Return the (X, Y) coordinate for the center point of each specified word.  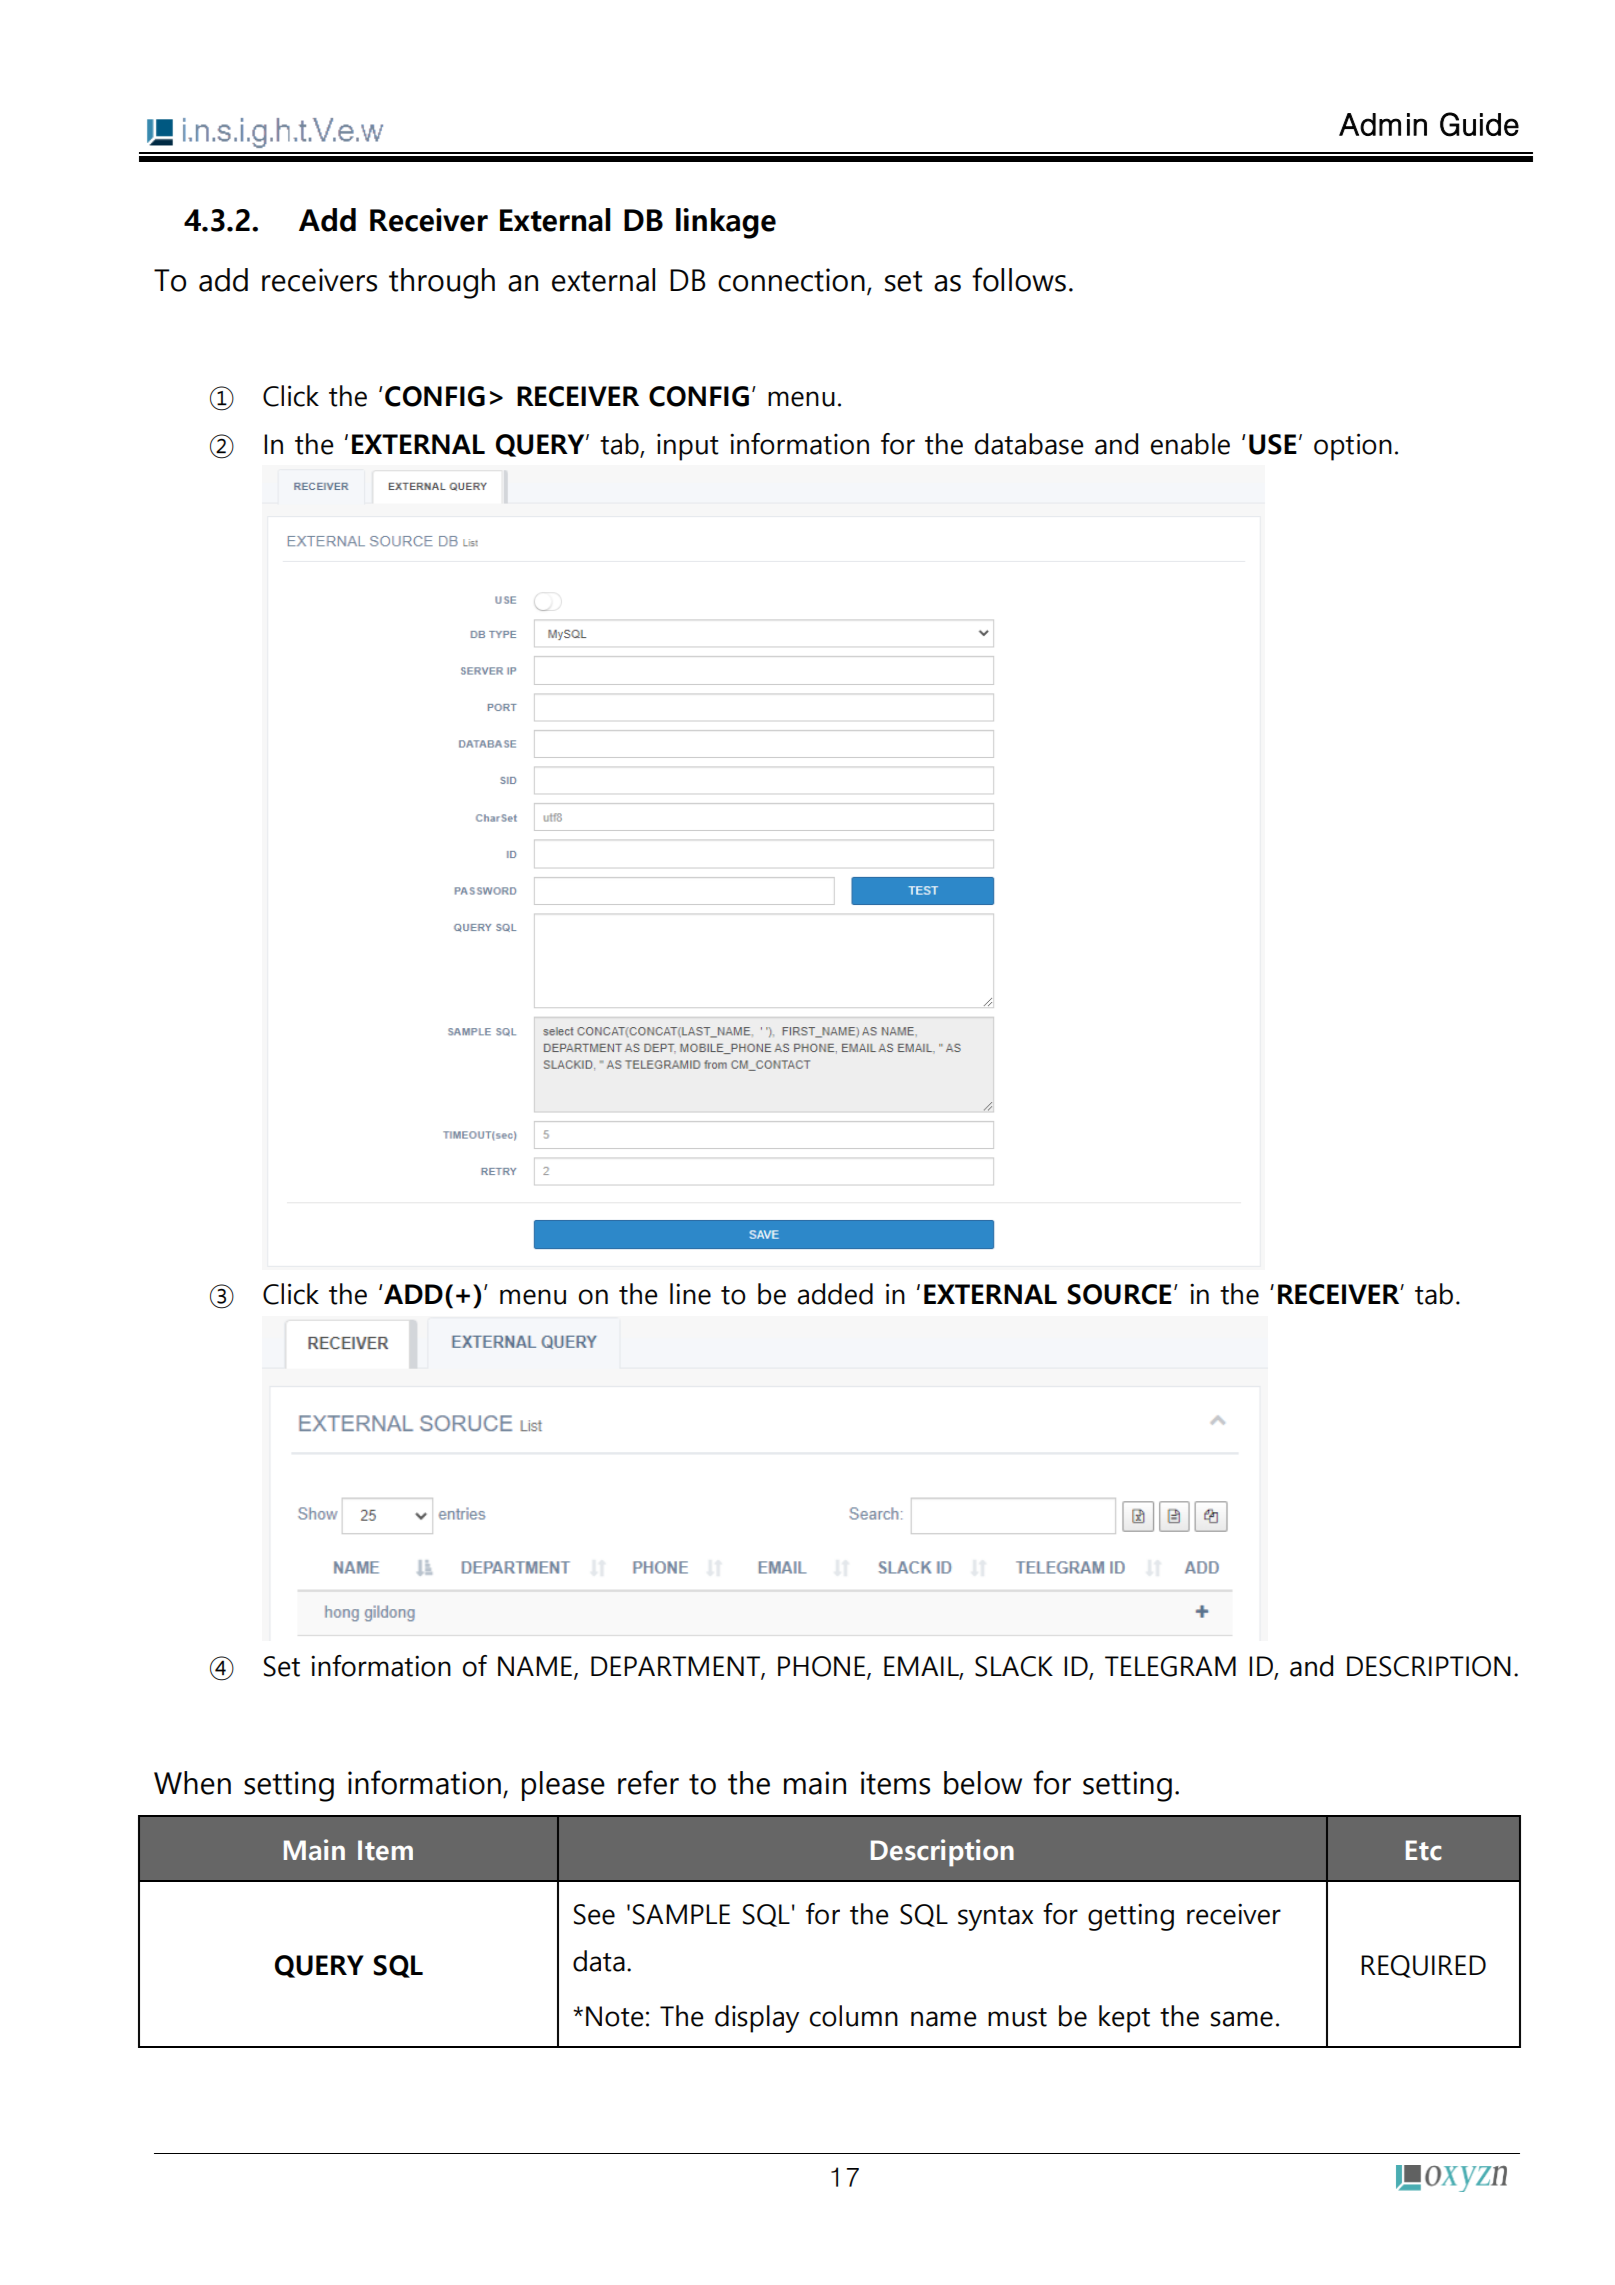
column (854, 2016)
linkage (726, 223)
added (835, 1294)
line (690, 1294)
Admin (1383, 124)
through (442, 283)
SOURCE (1120, 1294)
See (594, 1914)
